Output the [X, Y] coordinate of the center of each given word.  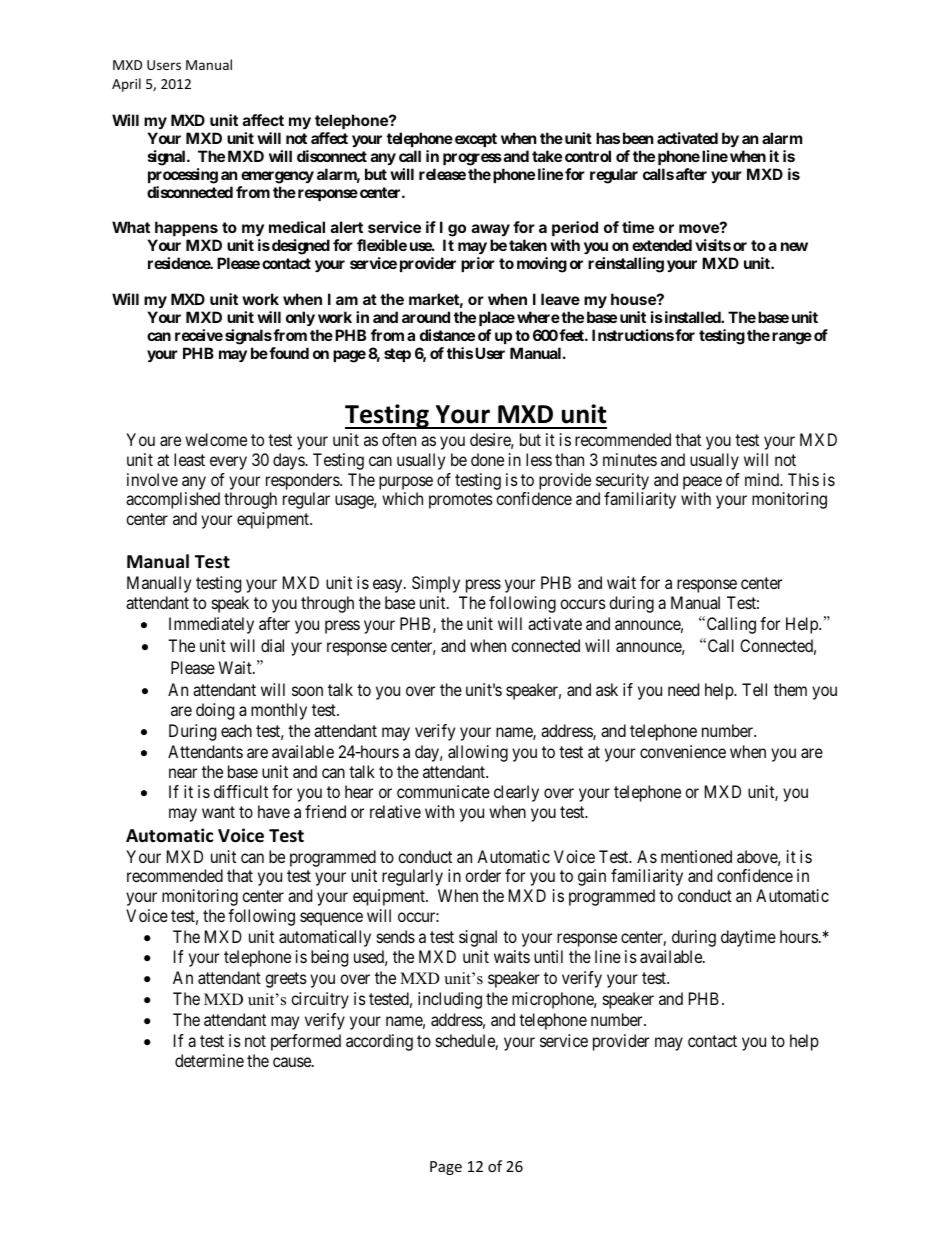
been [638, 138]
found [288, 353]
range [792, 338]
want [218, 812]
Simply [436, 584]
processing [183, 176]
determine [209, 1060]
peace [702, 483]
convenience [683, 751]
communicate [443, 791]
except [476, 140]
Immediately [211, 625]
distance [447, 335]
